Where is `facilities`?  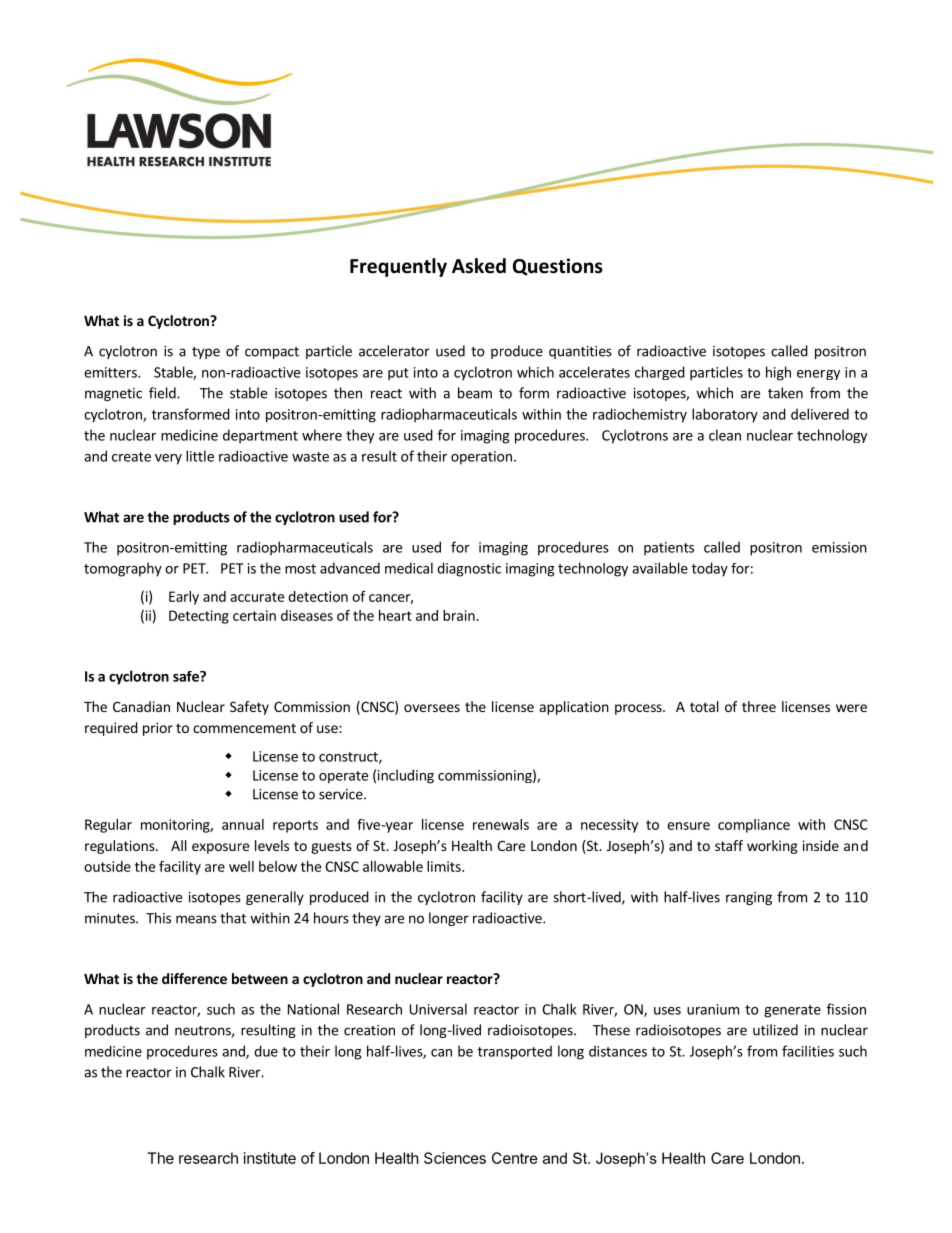
facilities is located at coordinates (808, 1051).
